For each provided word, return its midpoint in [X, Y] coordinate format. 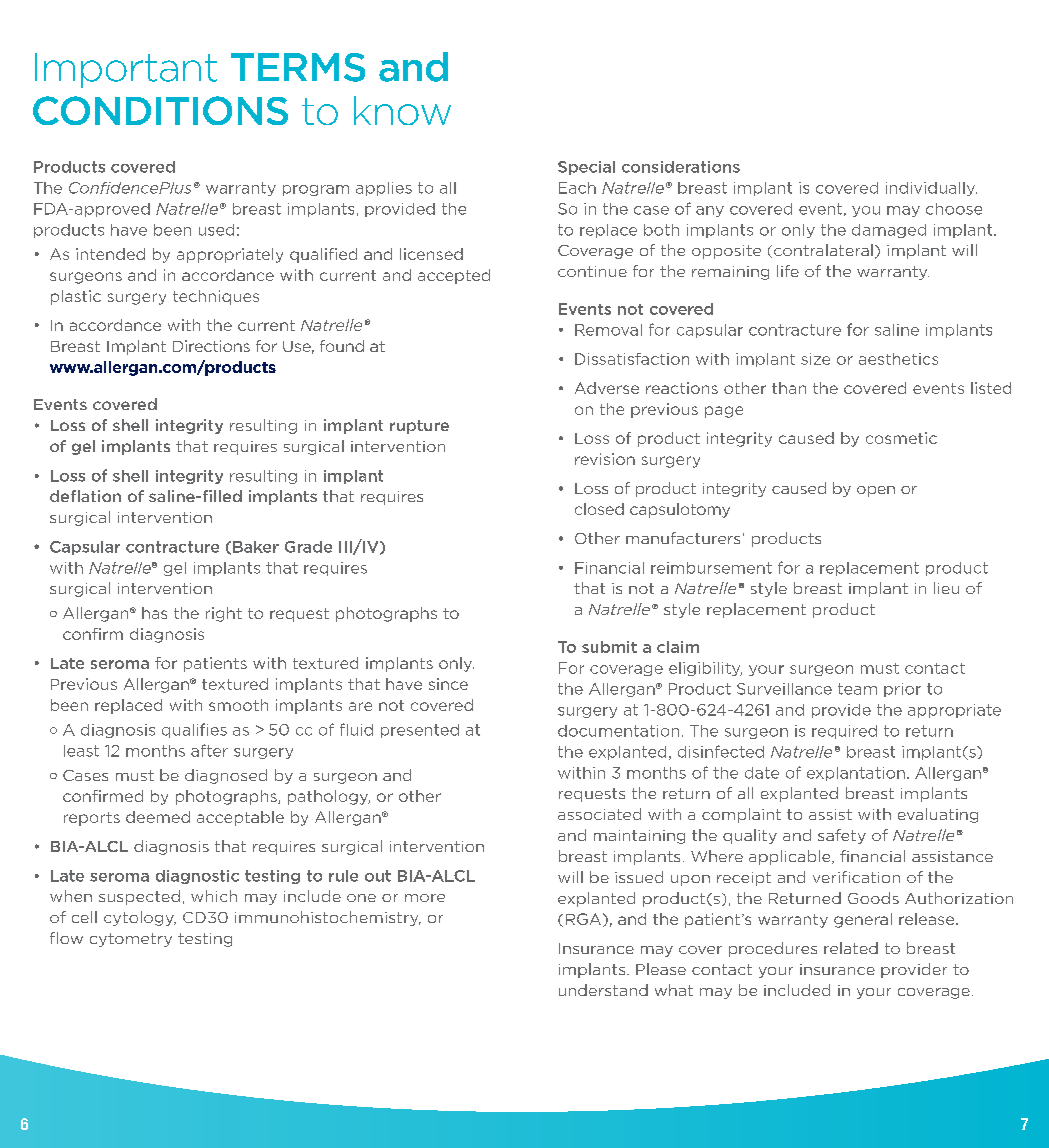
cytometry [131, 940]
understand [603, 990]
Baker [256, 547]
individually [931, 189]
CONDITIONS [160, 110]
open [876, 491]
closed [599, 509]
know [402, 110]
